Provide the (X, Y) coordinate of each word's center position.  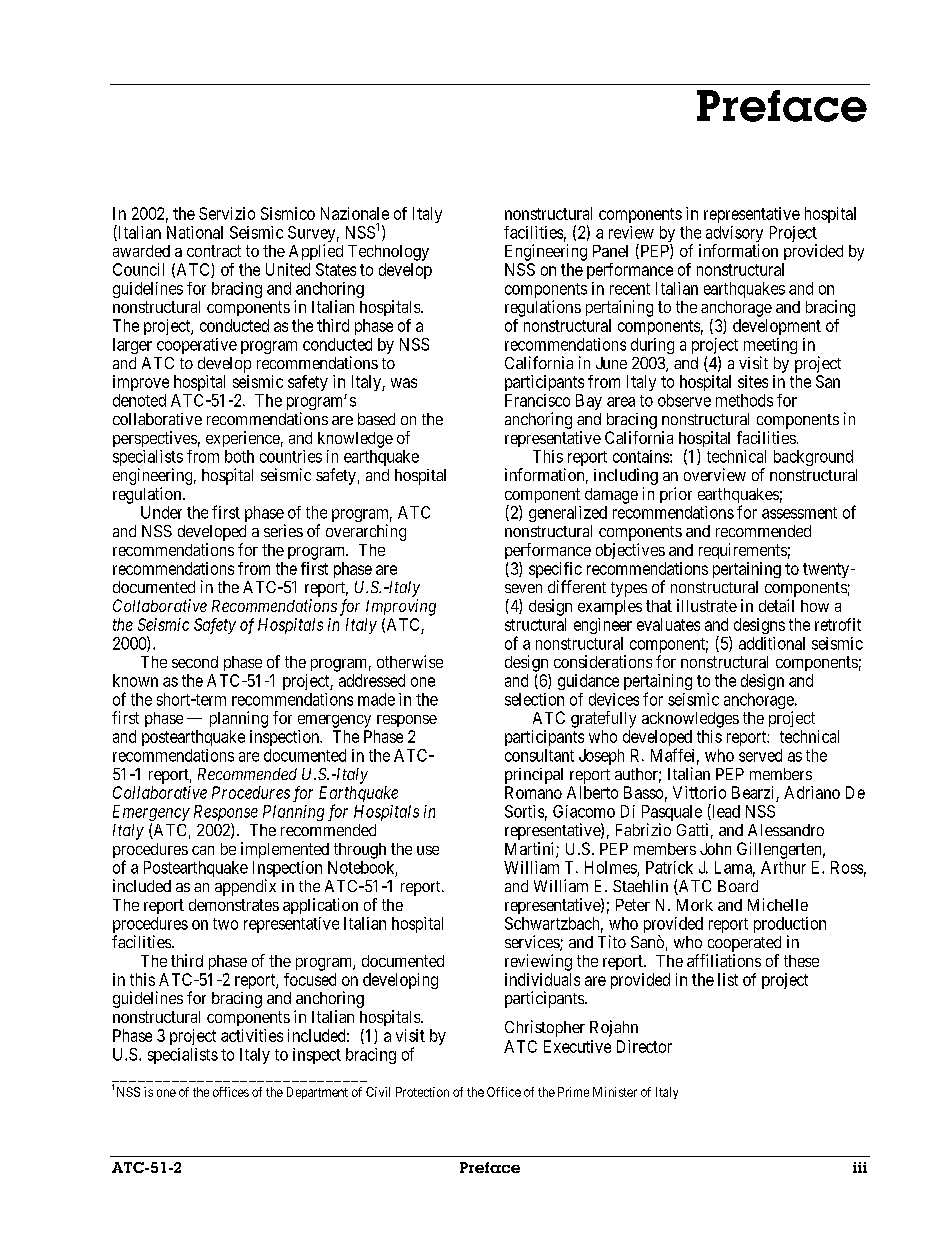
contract (214, 251)
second (195, 662)
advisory (734, 235)
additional (772, 643)
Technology (388, 253)
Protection (422, 1092)
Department (317, 1093)
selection (534, 699)
